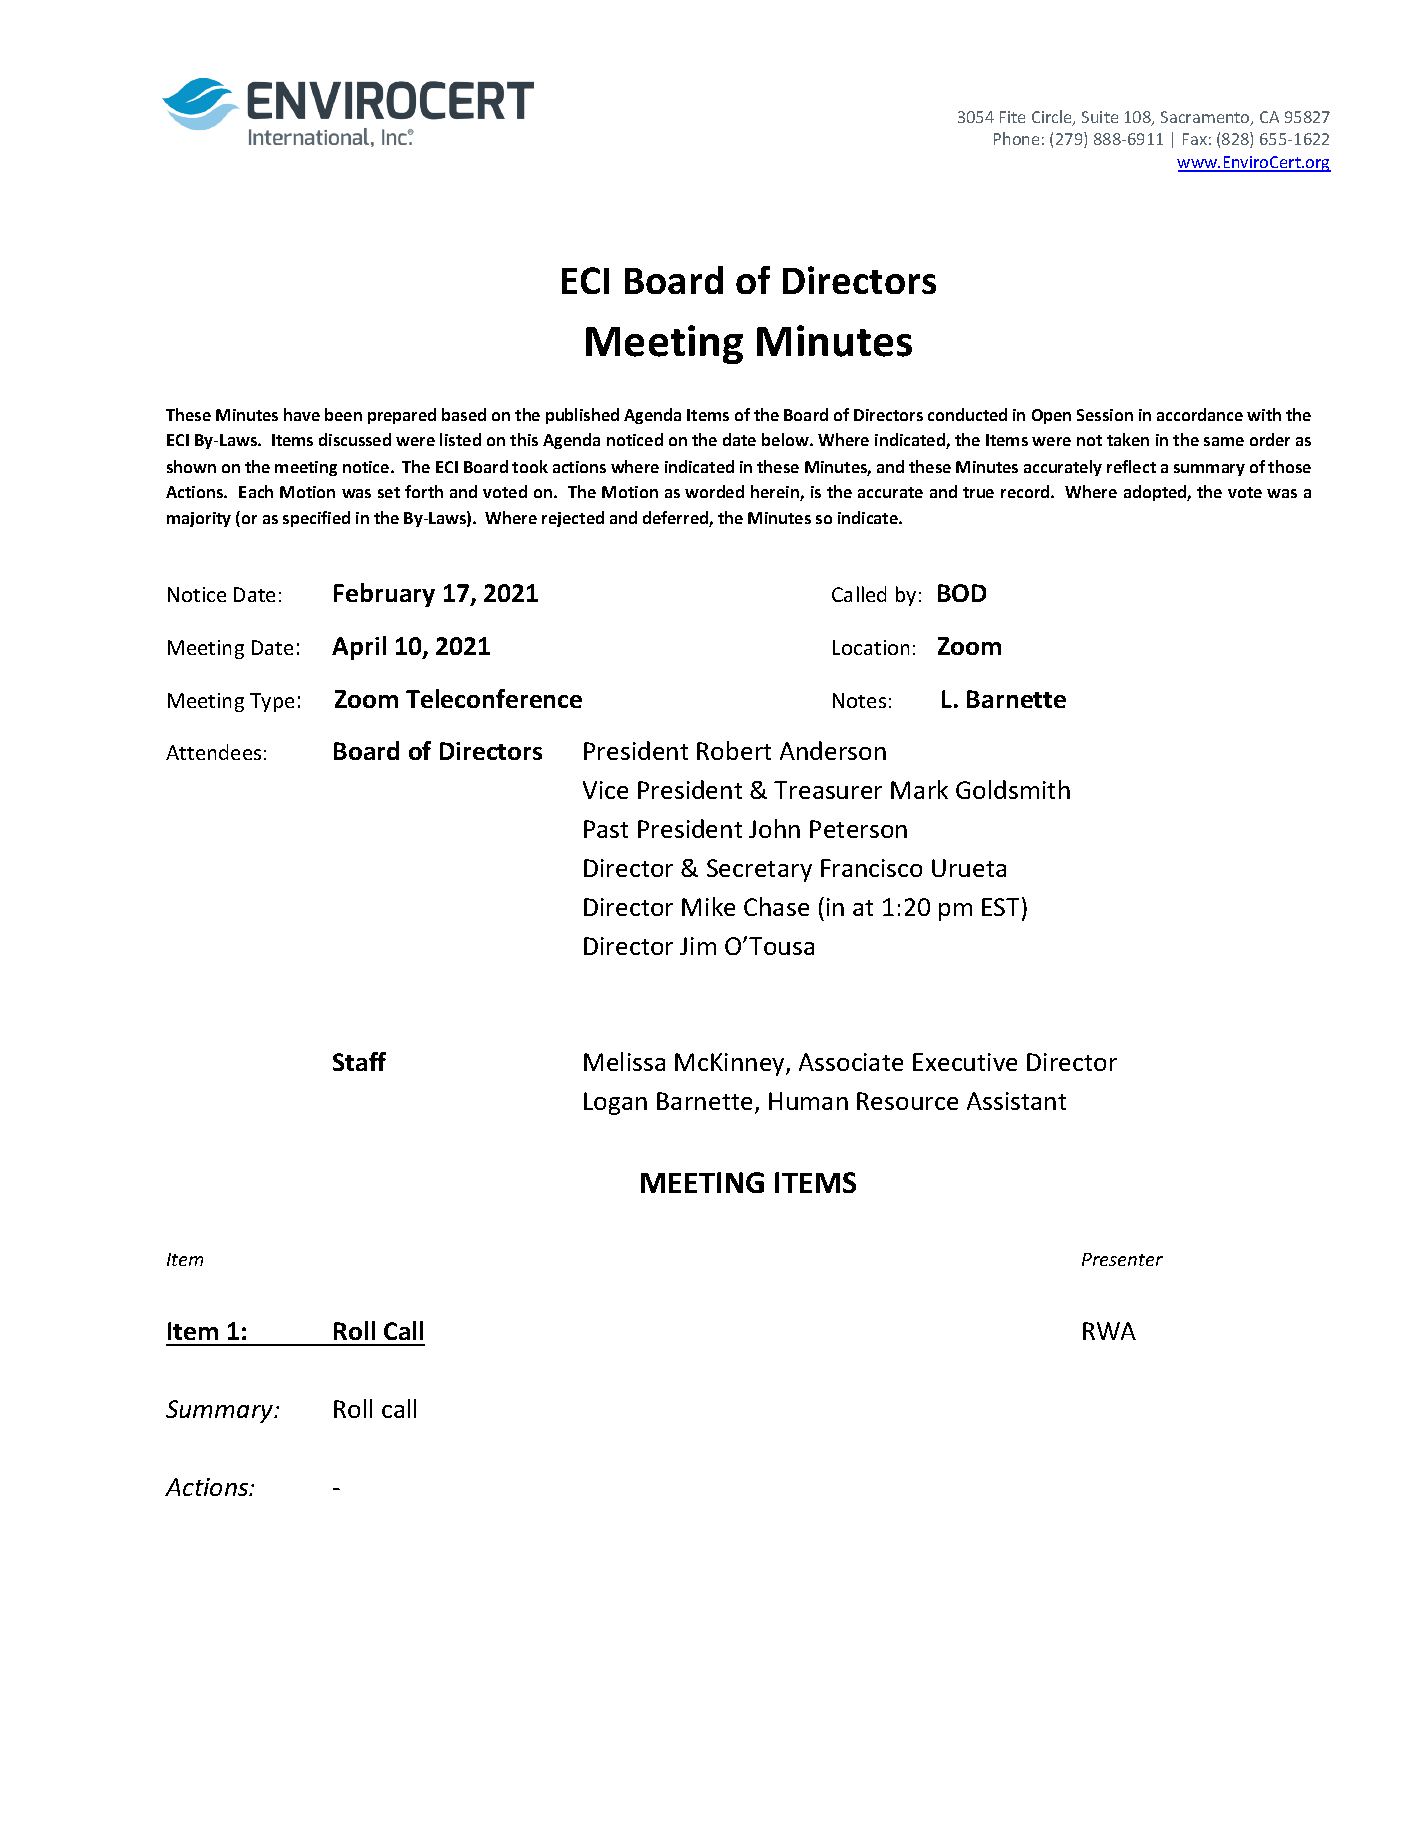  What do you see at coordinates (316, 519) in the image?
I see `specified` at bounding box center [316, 519].
